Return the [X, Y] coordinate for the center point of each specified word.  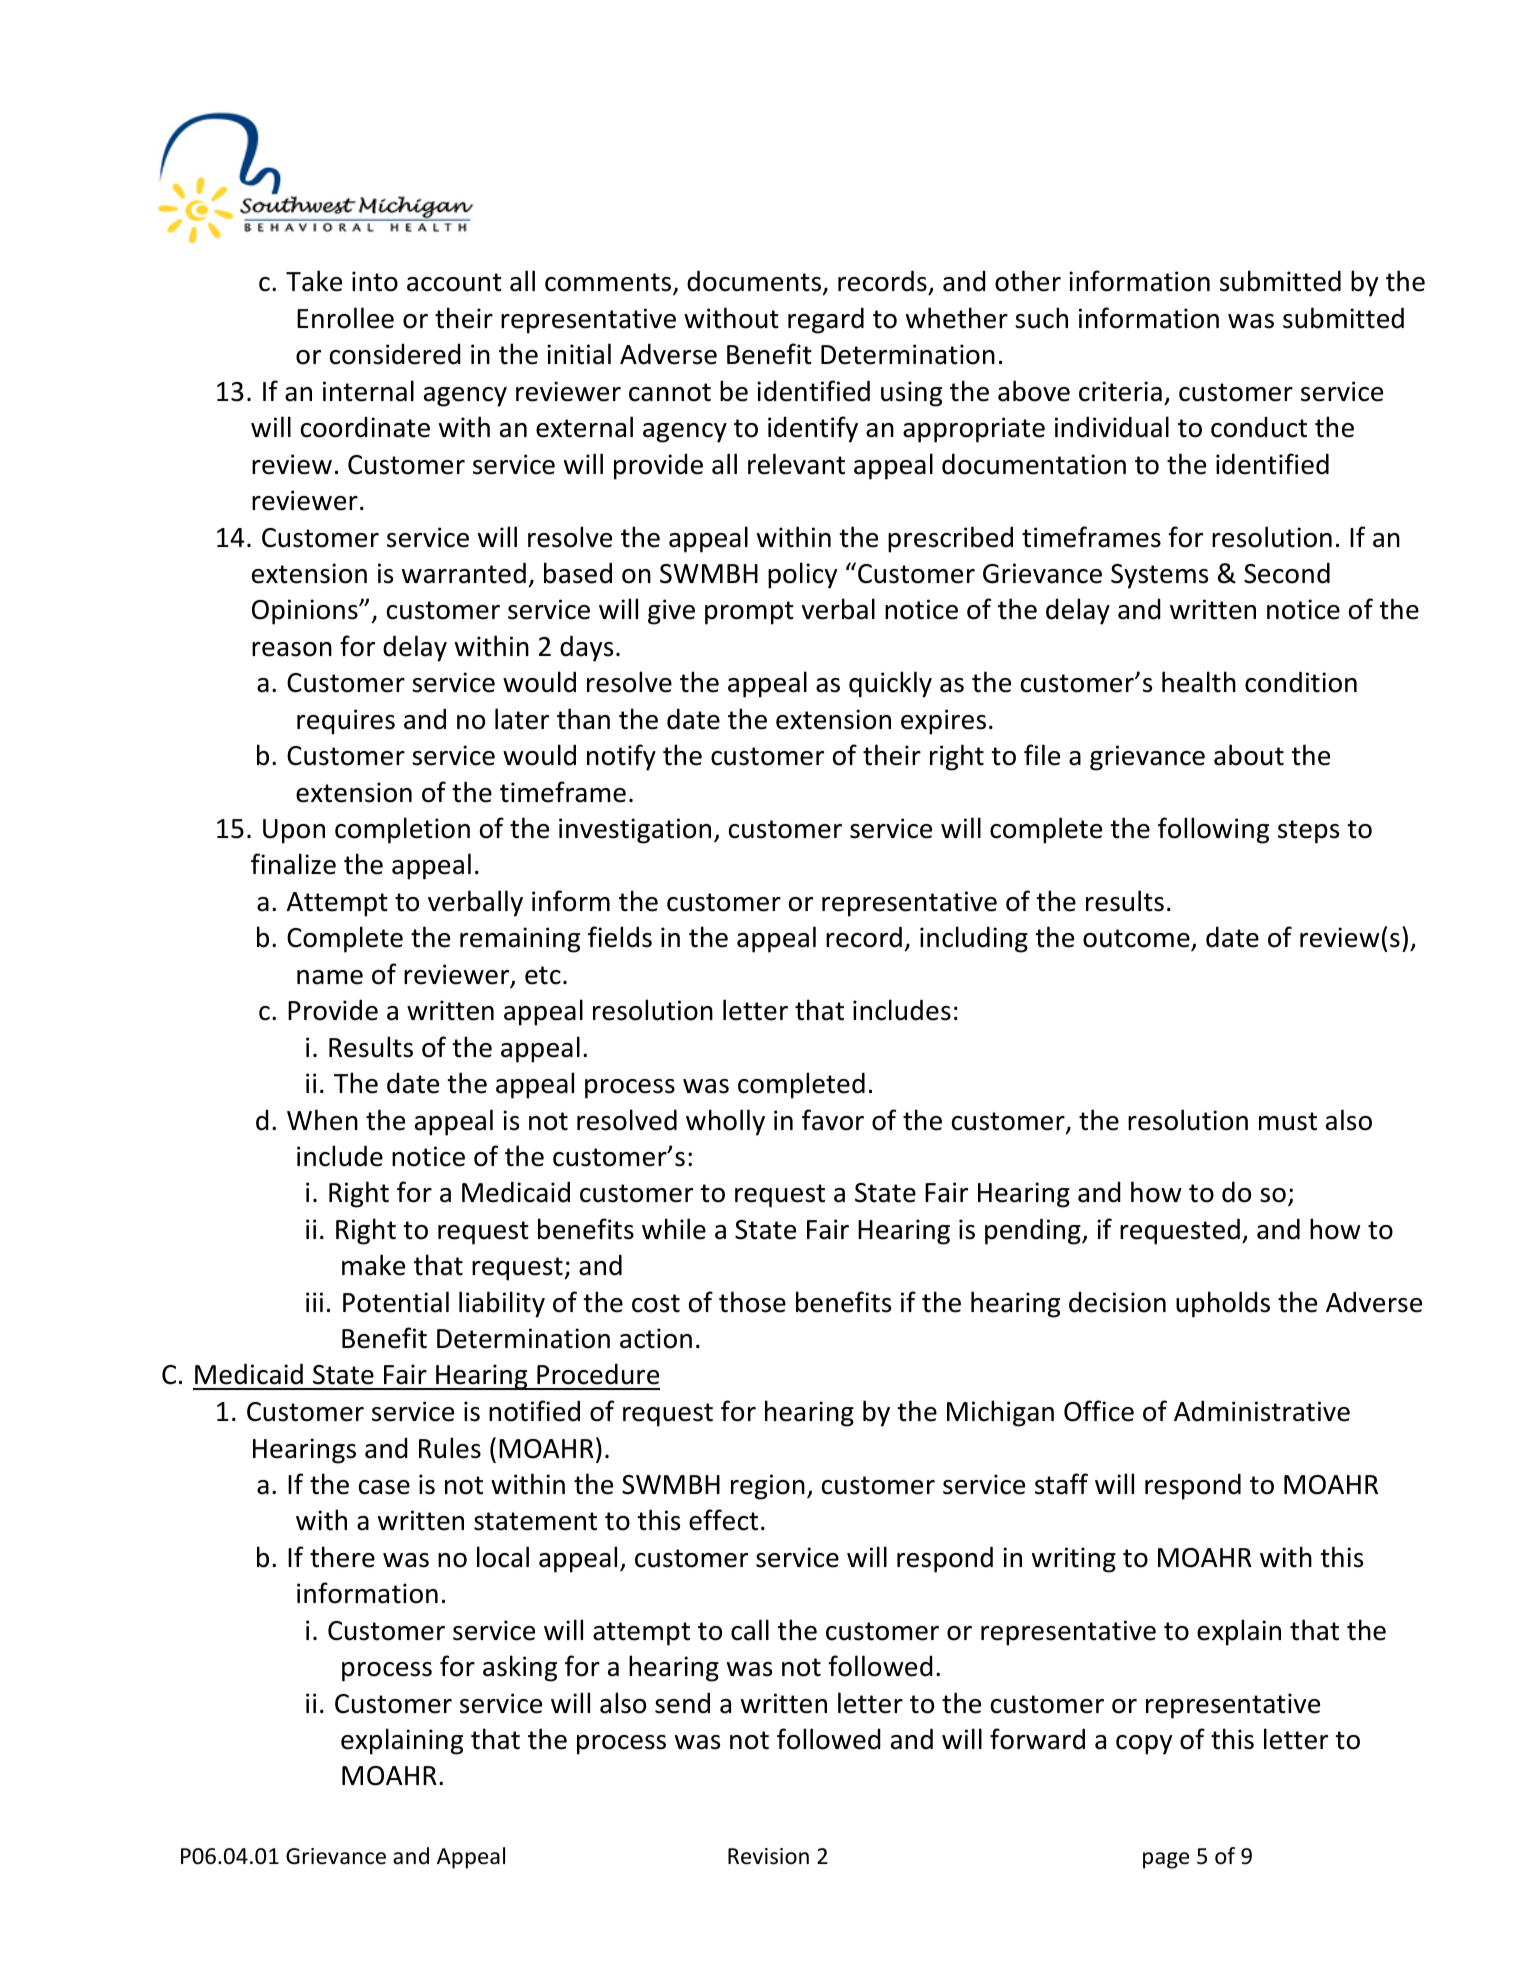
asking [520, 1668]
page [1166, 1860]
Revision [768, 1856]
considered [395, 354]
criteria [1120, 391]
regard [826, 320]
